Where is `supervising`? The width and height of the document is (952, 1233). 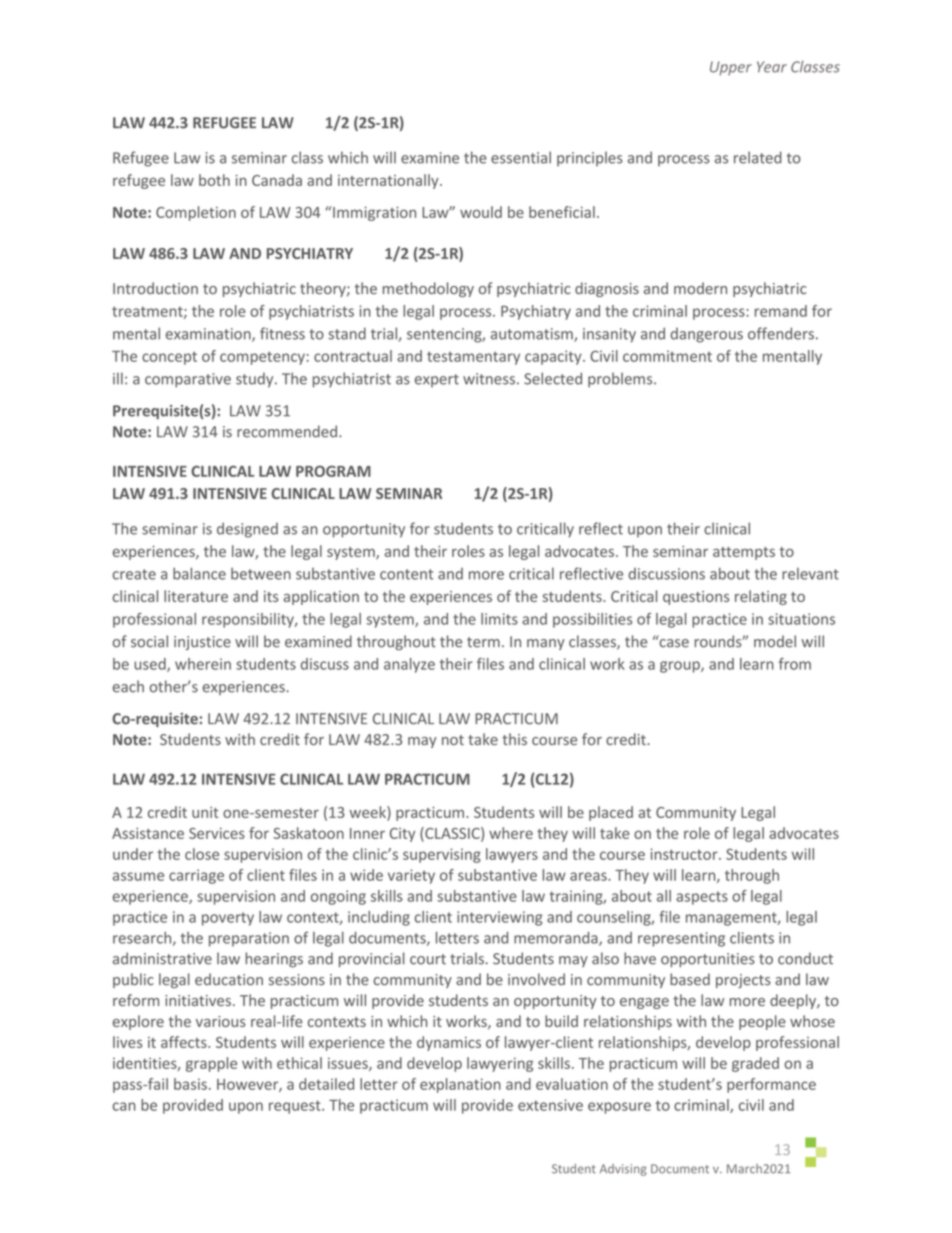 supervising is located at coordinates (442, 855).
